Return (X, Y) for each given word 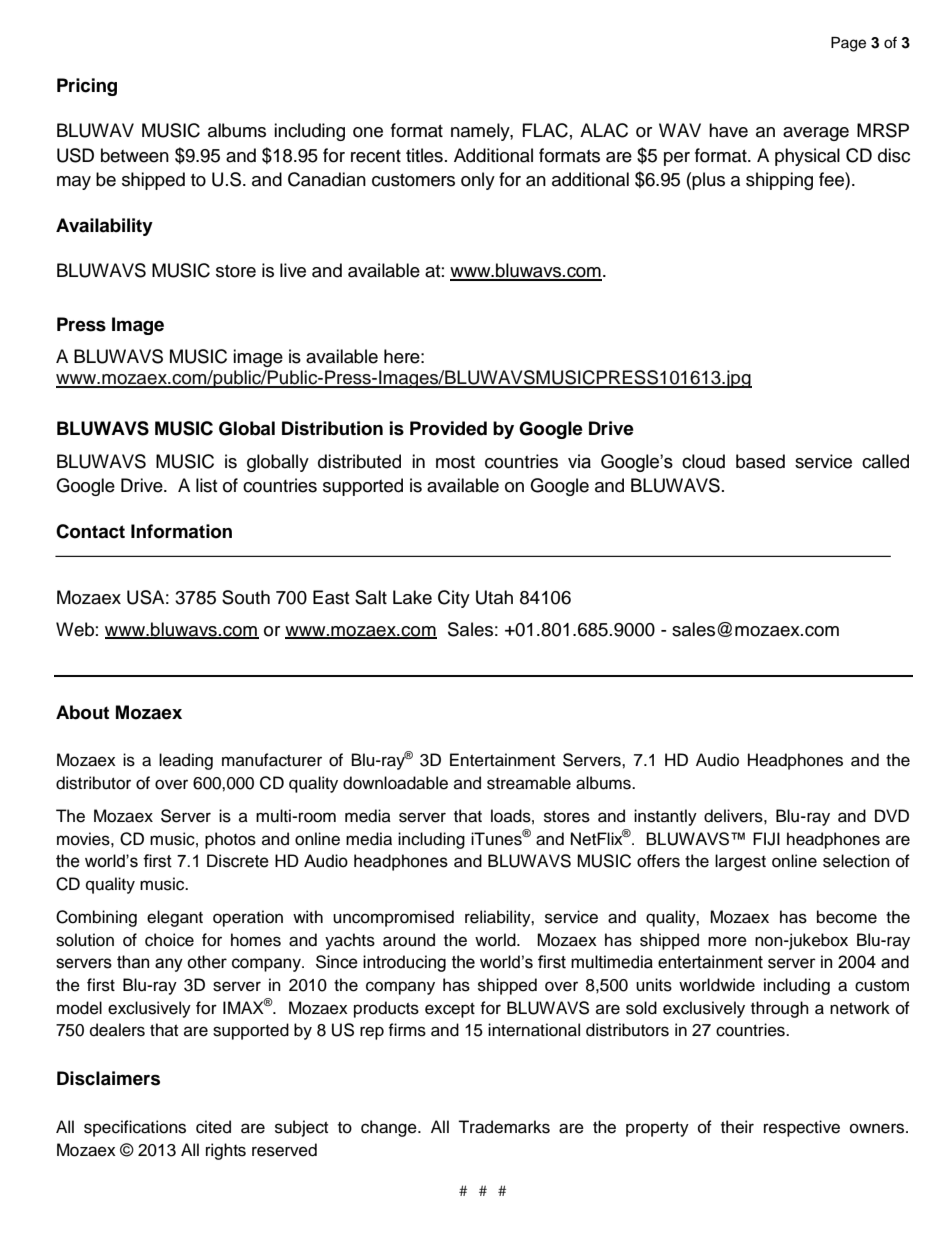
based (760, 461)
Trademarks (504, 1127)
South (246, 597)
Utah (494, 597)
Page (848, 44)
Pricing (87, 87)
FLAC (545, 130)
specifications (135, 1128)
